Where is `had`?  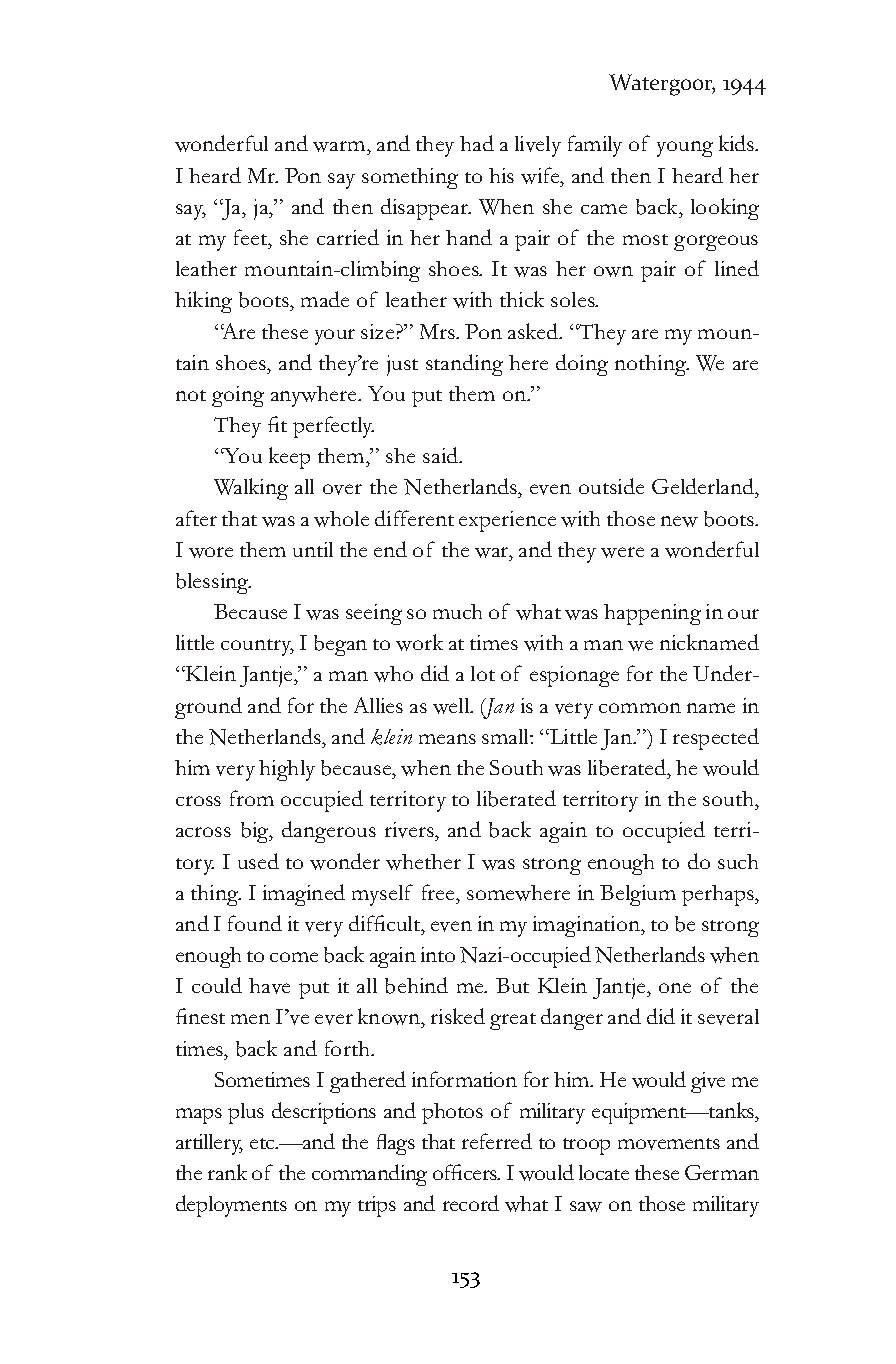 had is located at coordinates (477, 143).
